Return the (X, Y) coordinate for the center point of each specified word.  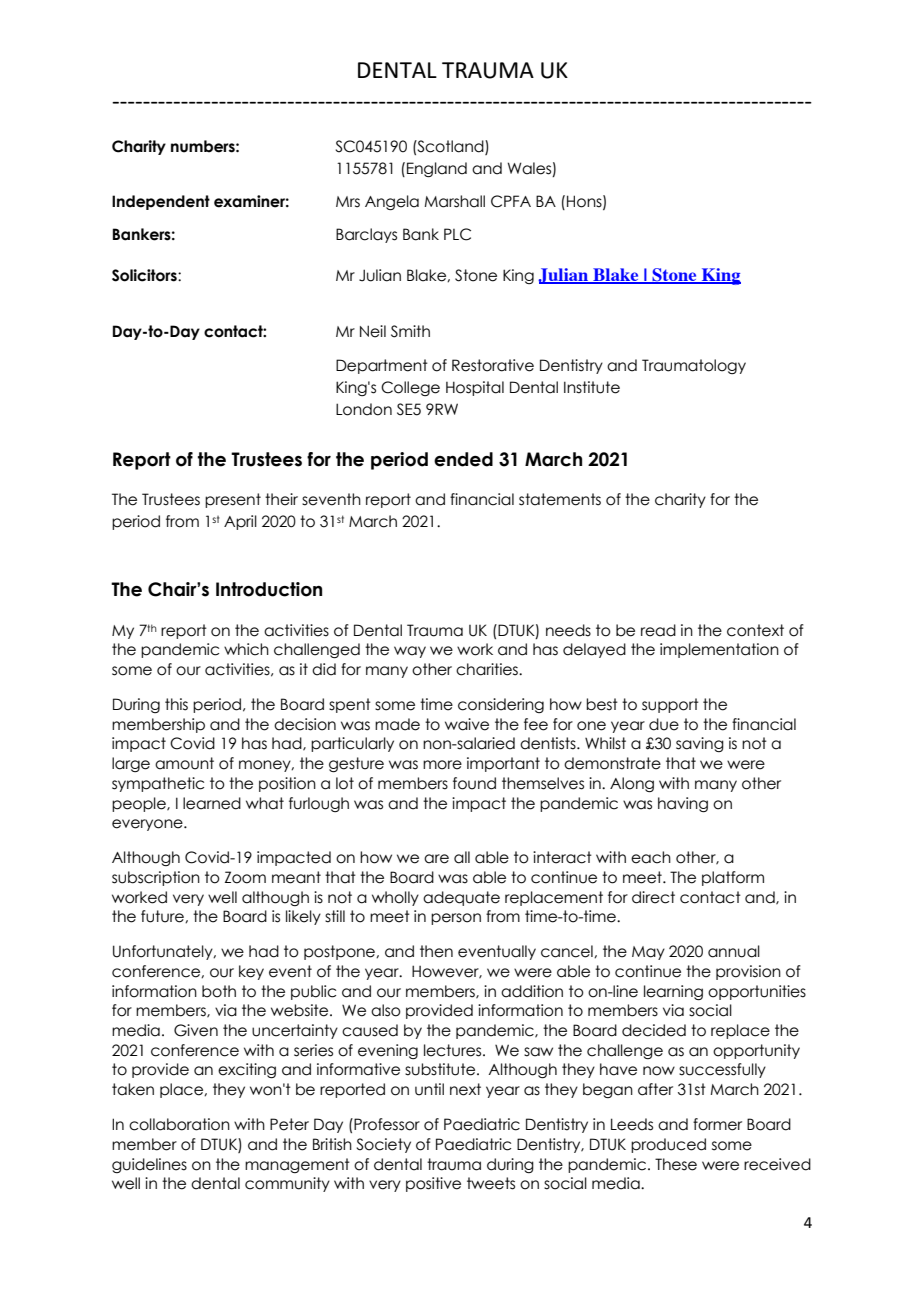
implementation (719, 650)
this (176, 704)
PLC (457, 234)
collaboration (179, 1124)
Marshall (454, 201)
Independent (161, 202)
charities (488, 669)
